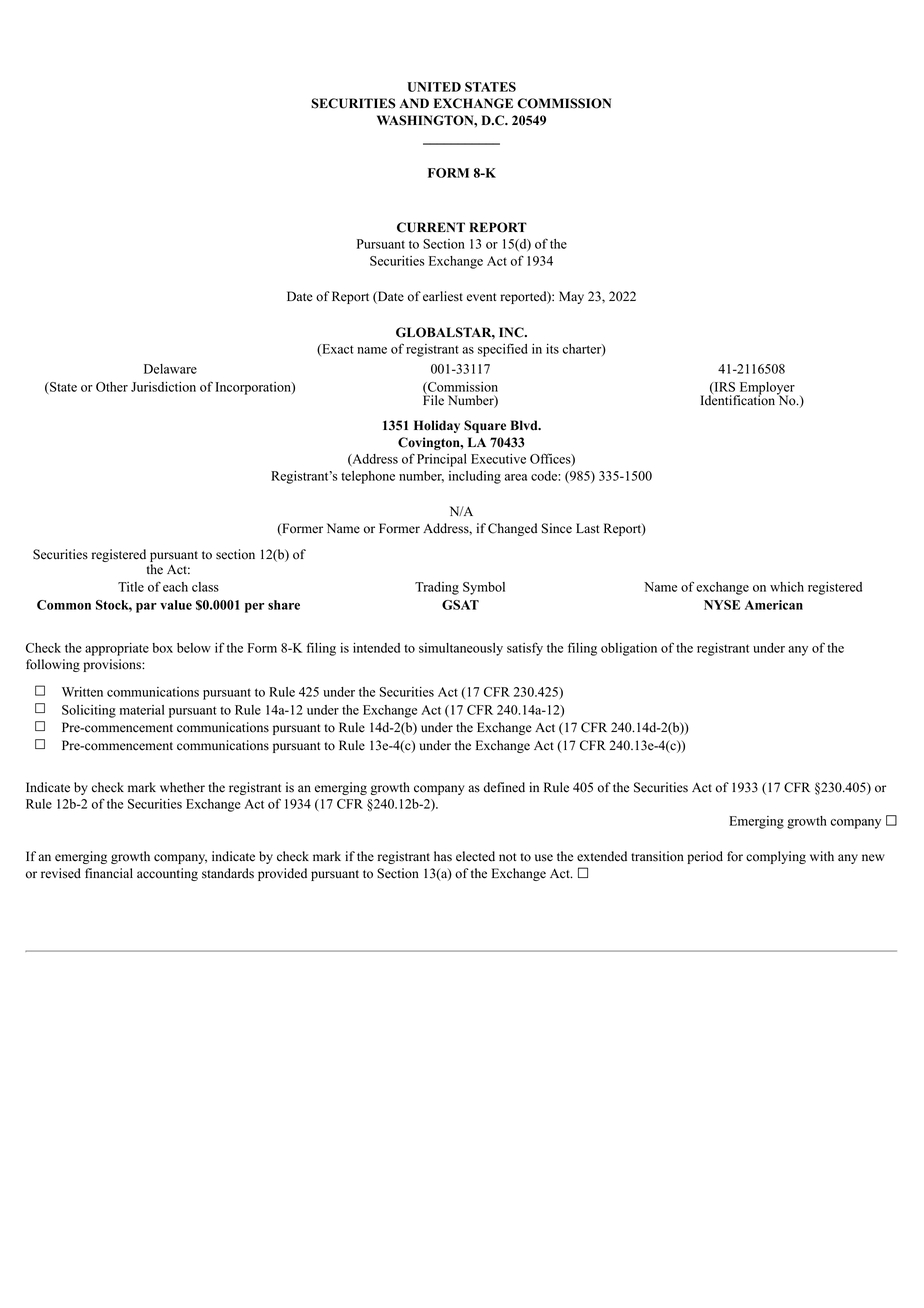 This document has height=1308, width=924. I want to click on UNITED, so click(434, 87).
